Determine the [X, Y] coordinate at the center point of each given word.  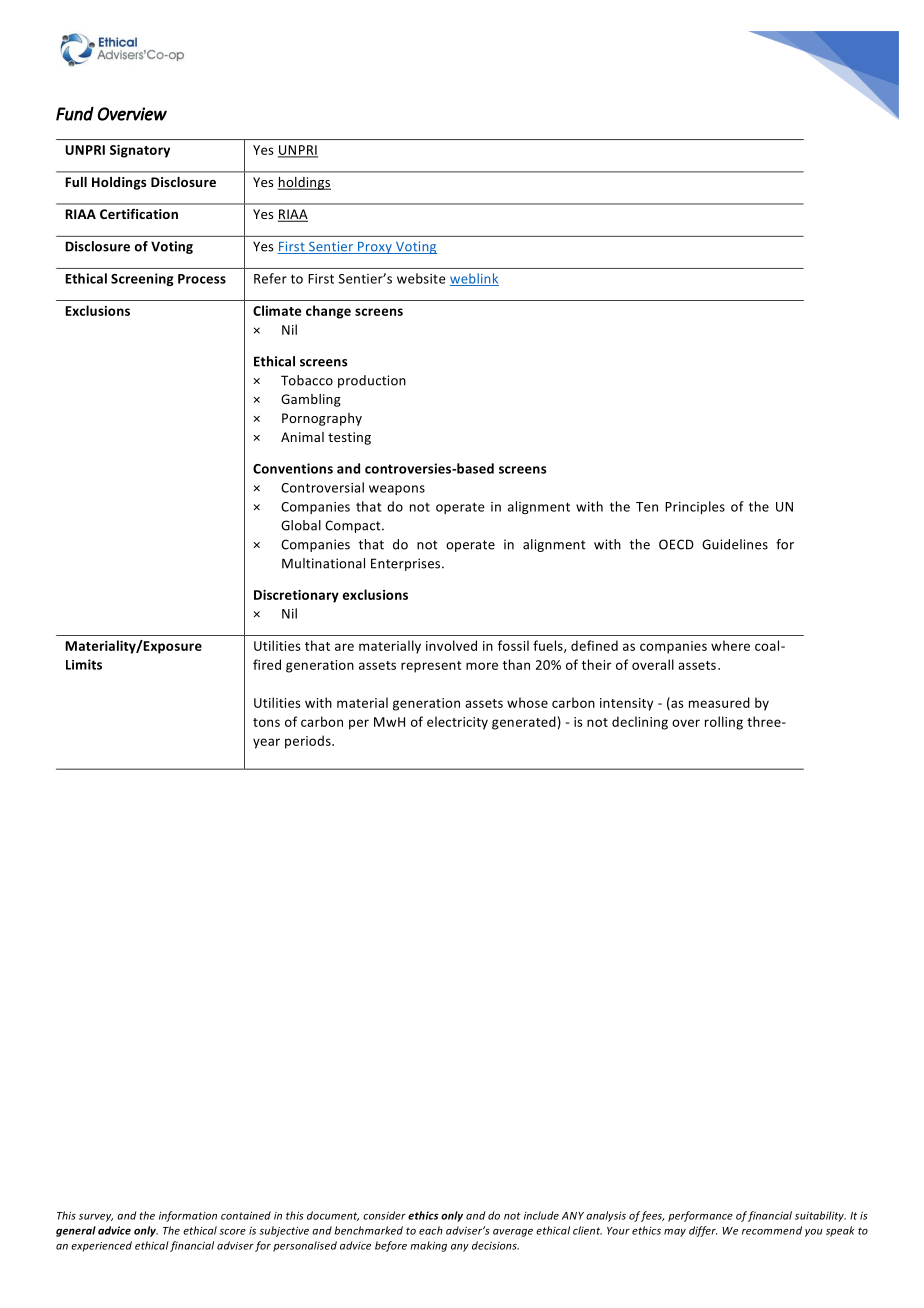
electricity [457, 723]
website [421, 278]
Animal [302, 437]
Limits [84, 664]
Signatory [140, 151]
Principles [695, 507]
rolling [724, 723]
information [188, 1216]
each [431, 1230]
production [372, 381]
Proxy [375, 248]
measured [719, 702]
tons [266, 722]
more [482, 666]
